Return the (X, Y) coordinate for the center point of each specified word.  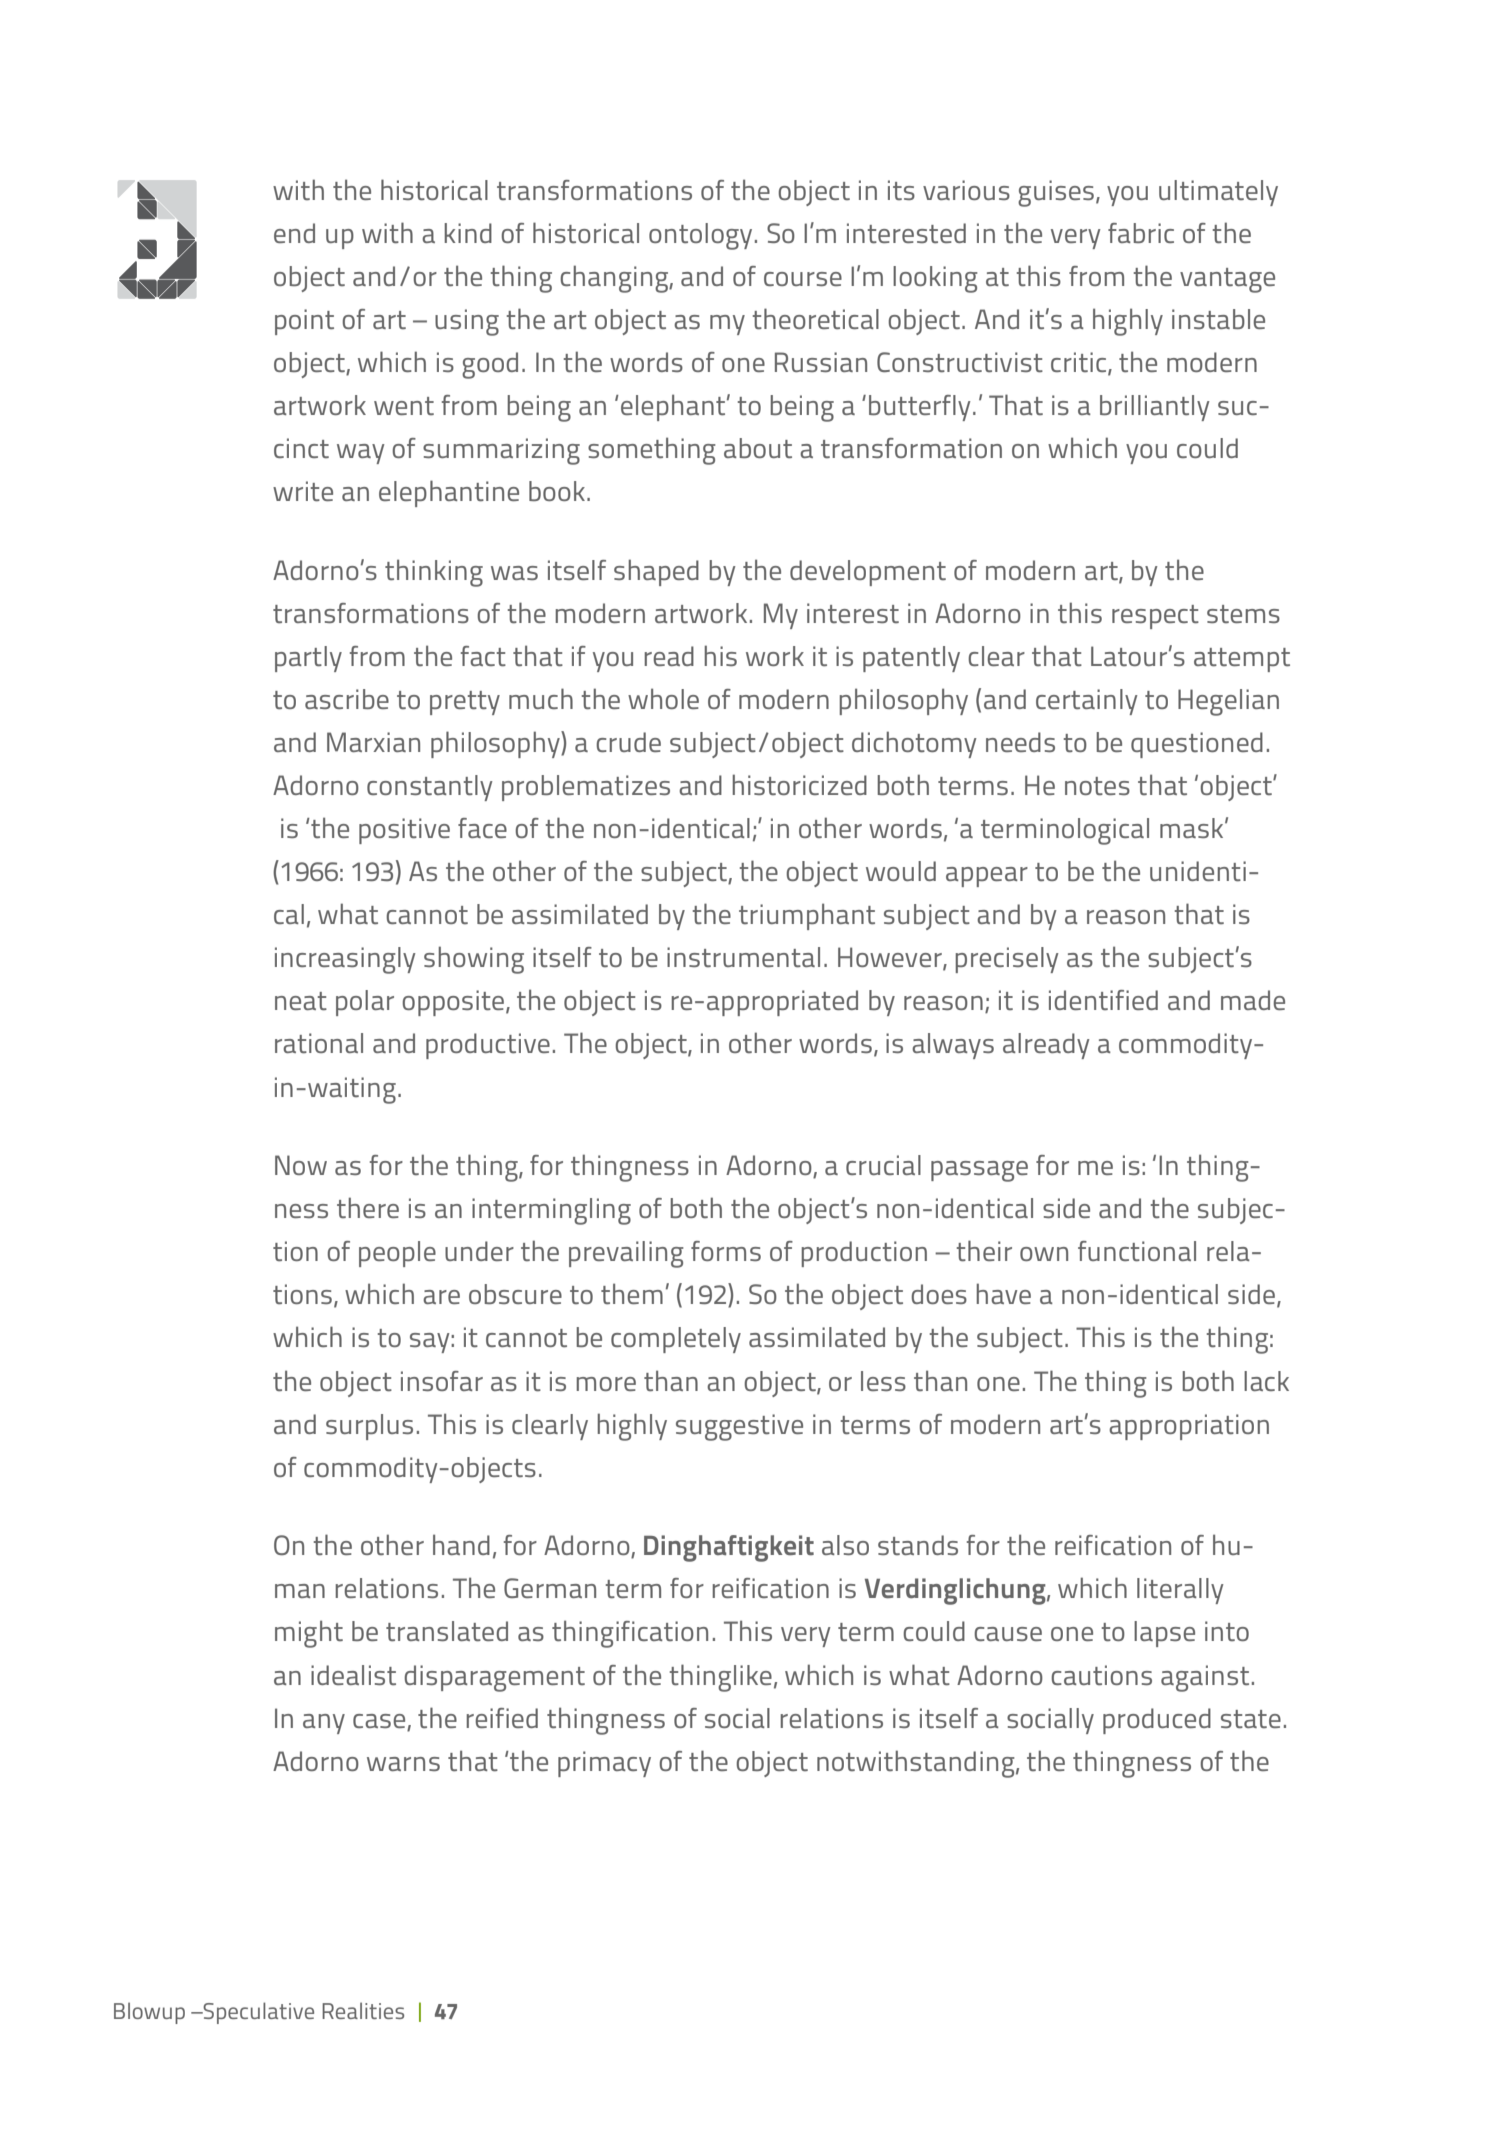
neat (301, 1001)
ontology (700, 236)
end (294, 233)
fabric (1141, 233)
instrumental (743, 957)
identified (1103, 1000)
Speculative (258, 2013)
